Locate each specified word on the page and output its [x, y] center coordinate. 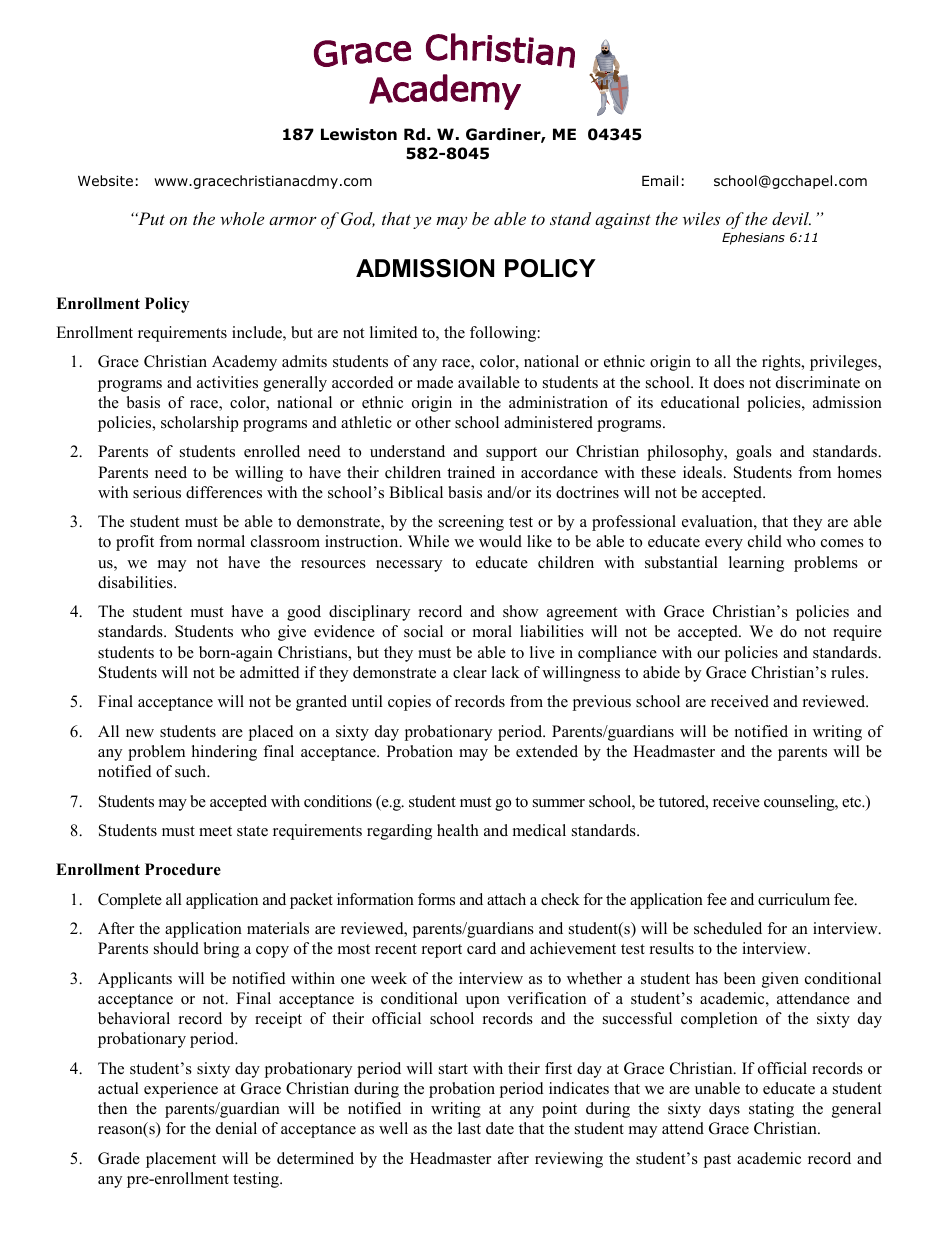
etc [853, 802]
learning [756, 564]
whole [242, 218]
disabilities [136, 582]
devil [791, 218]
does [729, 382]
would [500, 541]
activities [227, 382]
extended [547, 751]
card [481, 948]
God [358, 219]
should [176, 948]
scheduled [728, 928]
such [192, 771]
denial [236, 1128]
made [435, 382]
